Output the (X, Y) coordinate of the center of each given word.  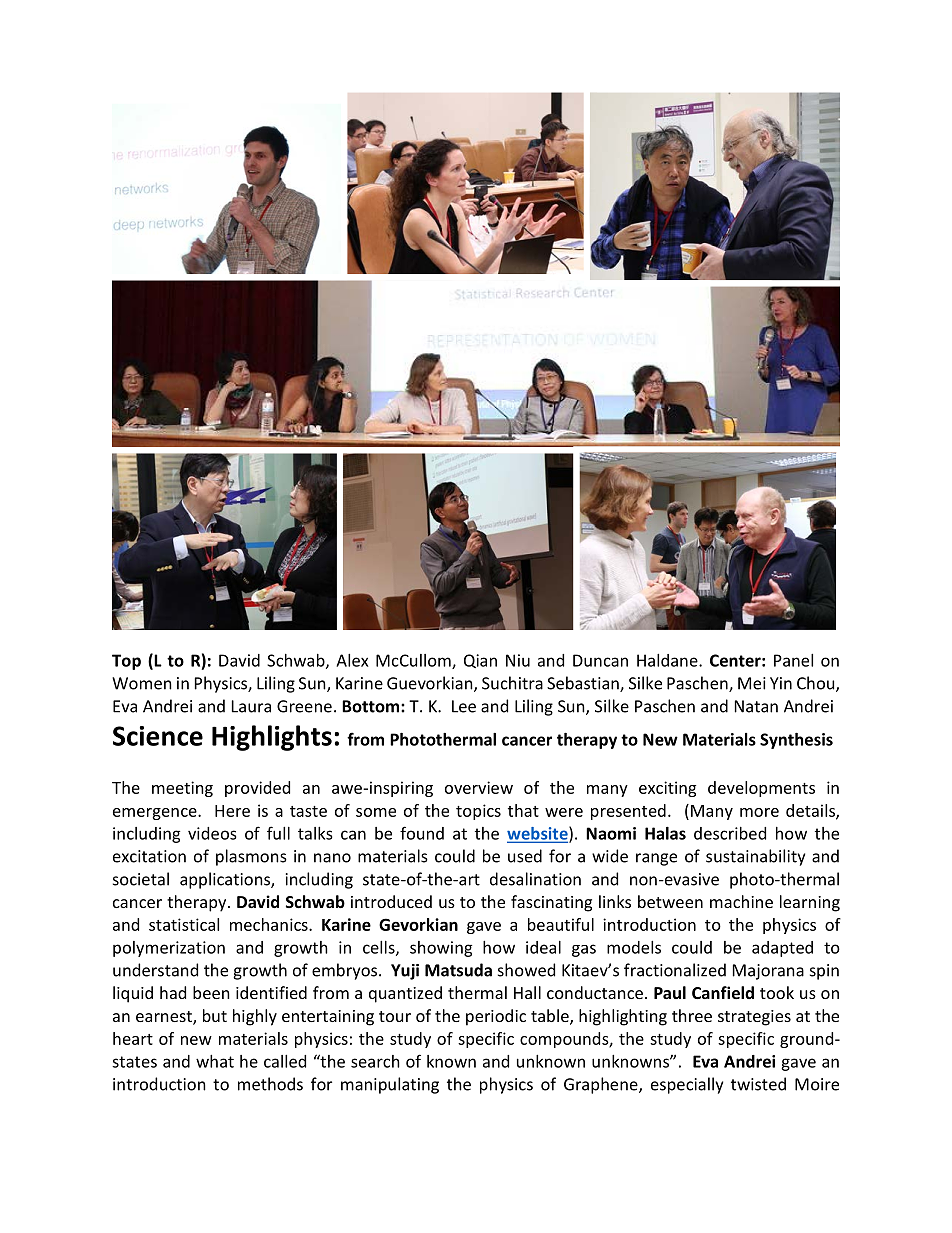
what (215, 1061)
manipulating (390, 1085)
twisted (758, 1084)
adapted (782, 949)
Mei (752, 683)
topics (478, 812)
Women (142, 683)
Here (232, 811)
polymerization (169, 949)
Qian (480, 661)
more (759, 812)
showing (441, 949)
